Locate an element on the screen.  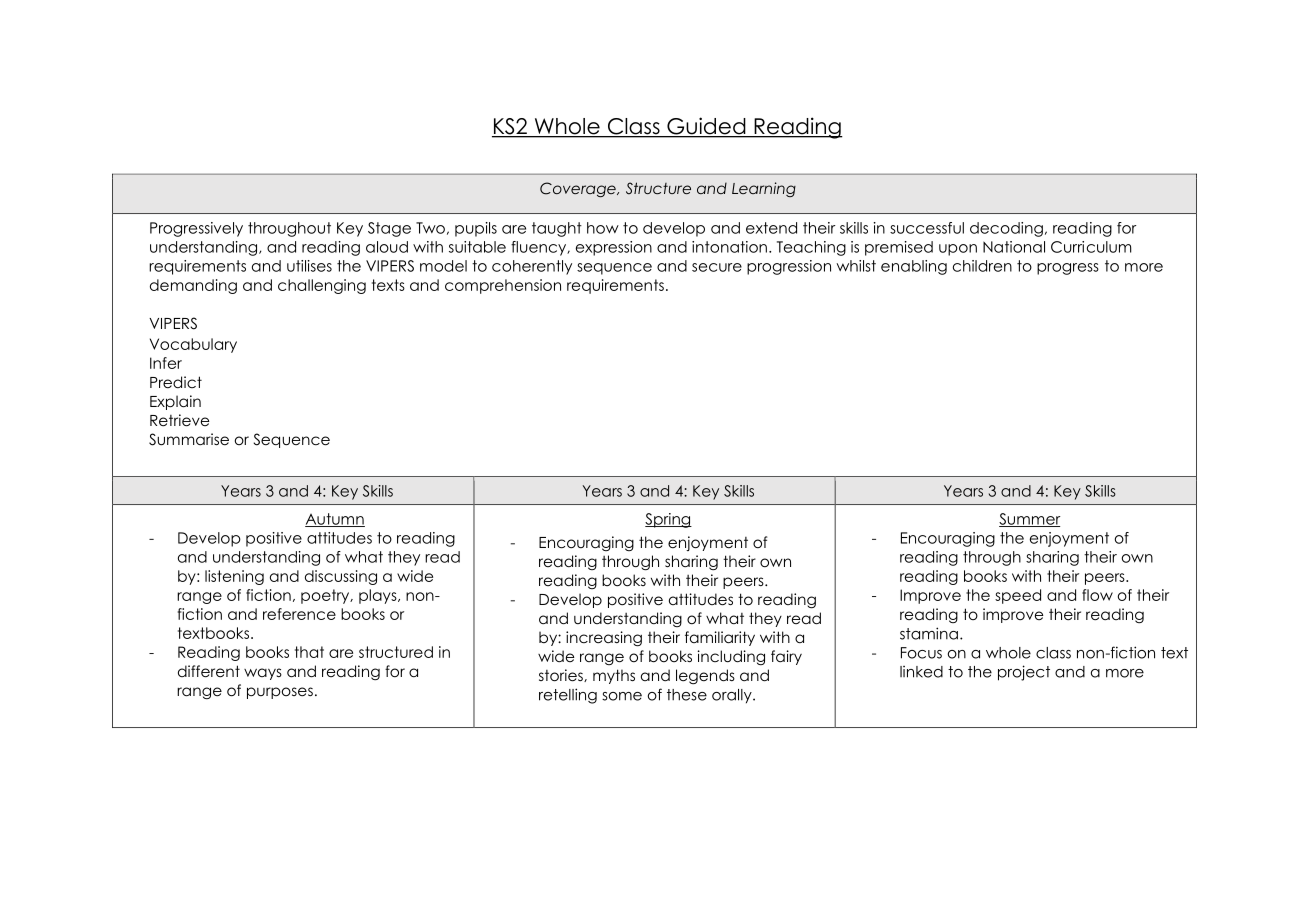
Summarise is located at coordinates (189, 439).
